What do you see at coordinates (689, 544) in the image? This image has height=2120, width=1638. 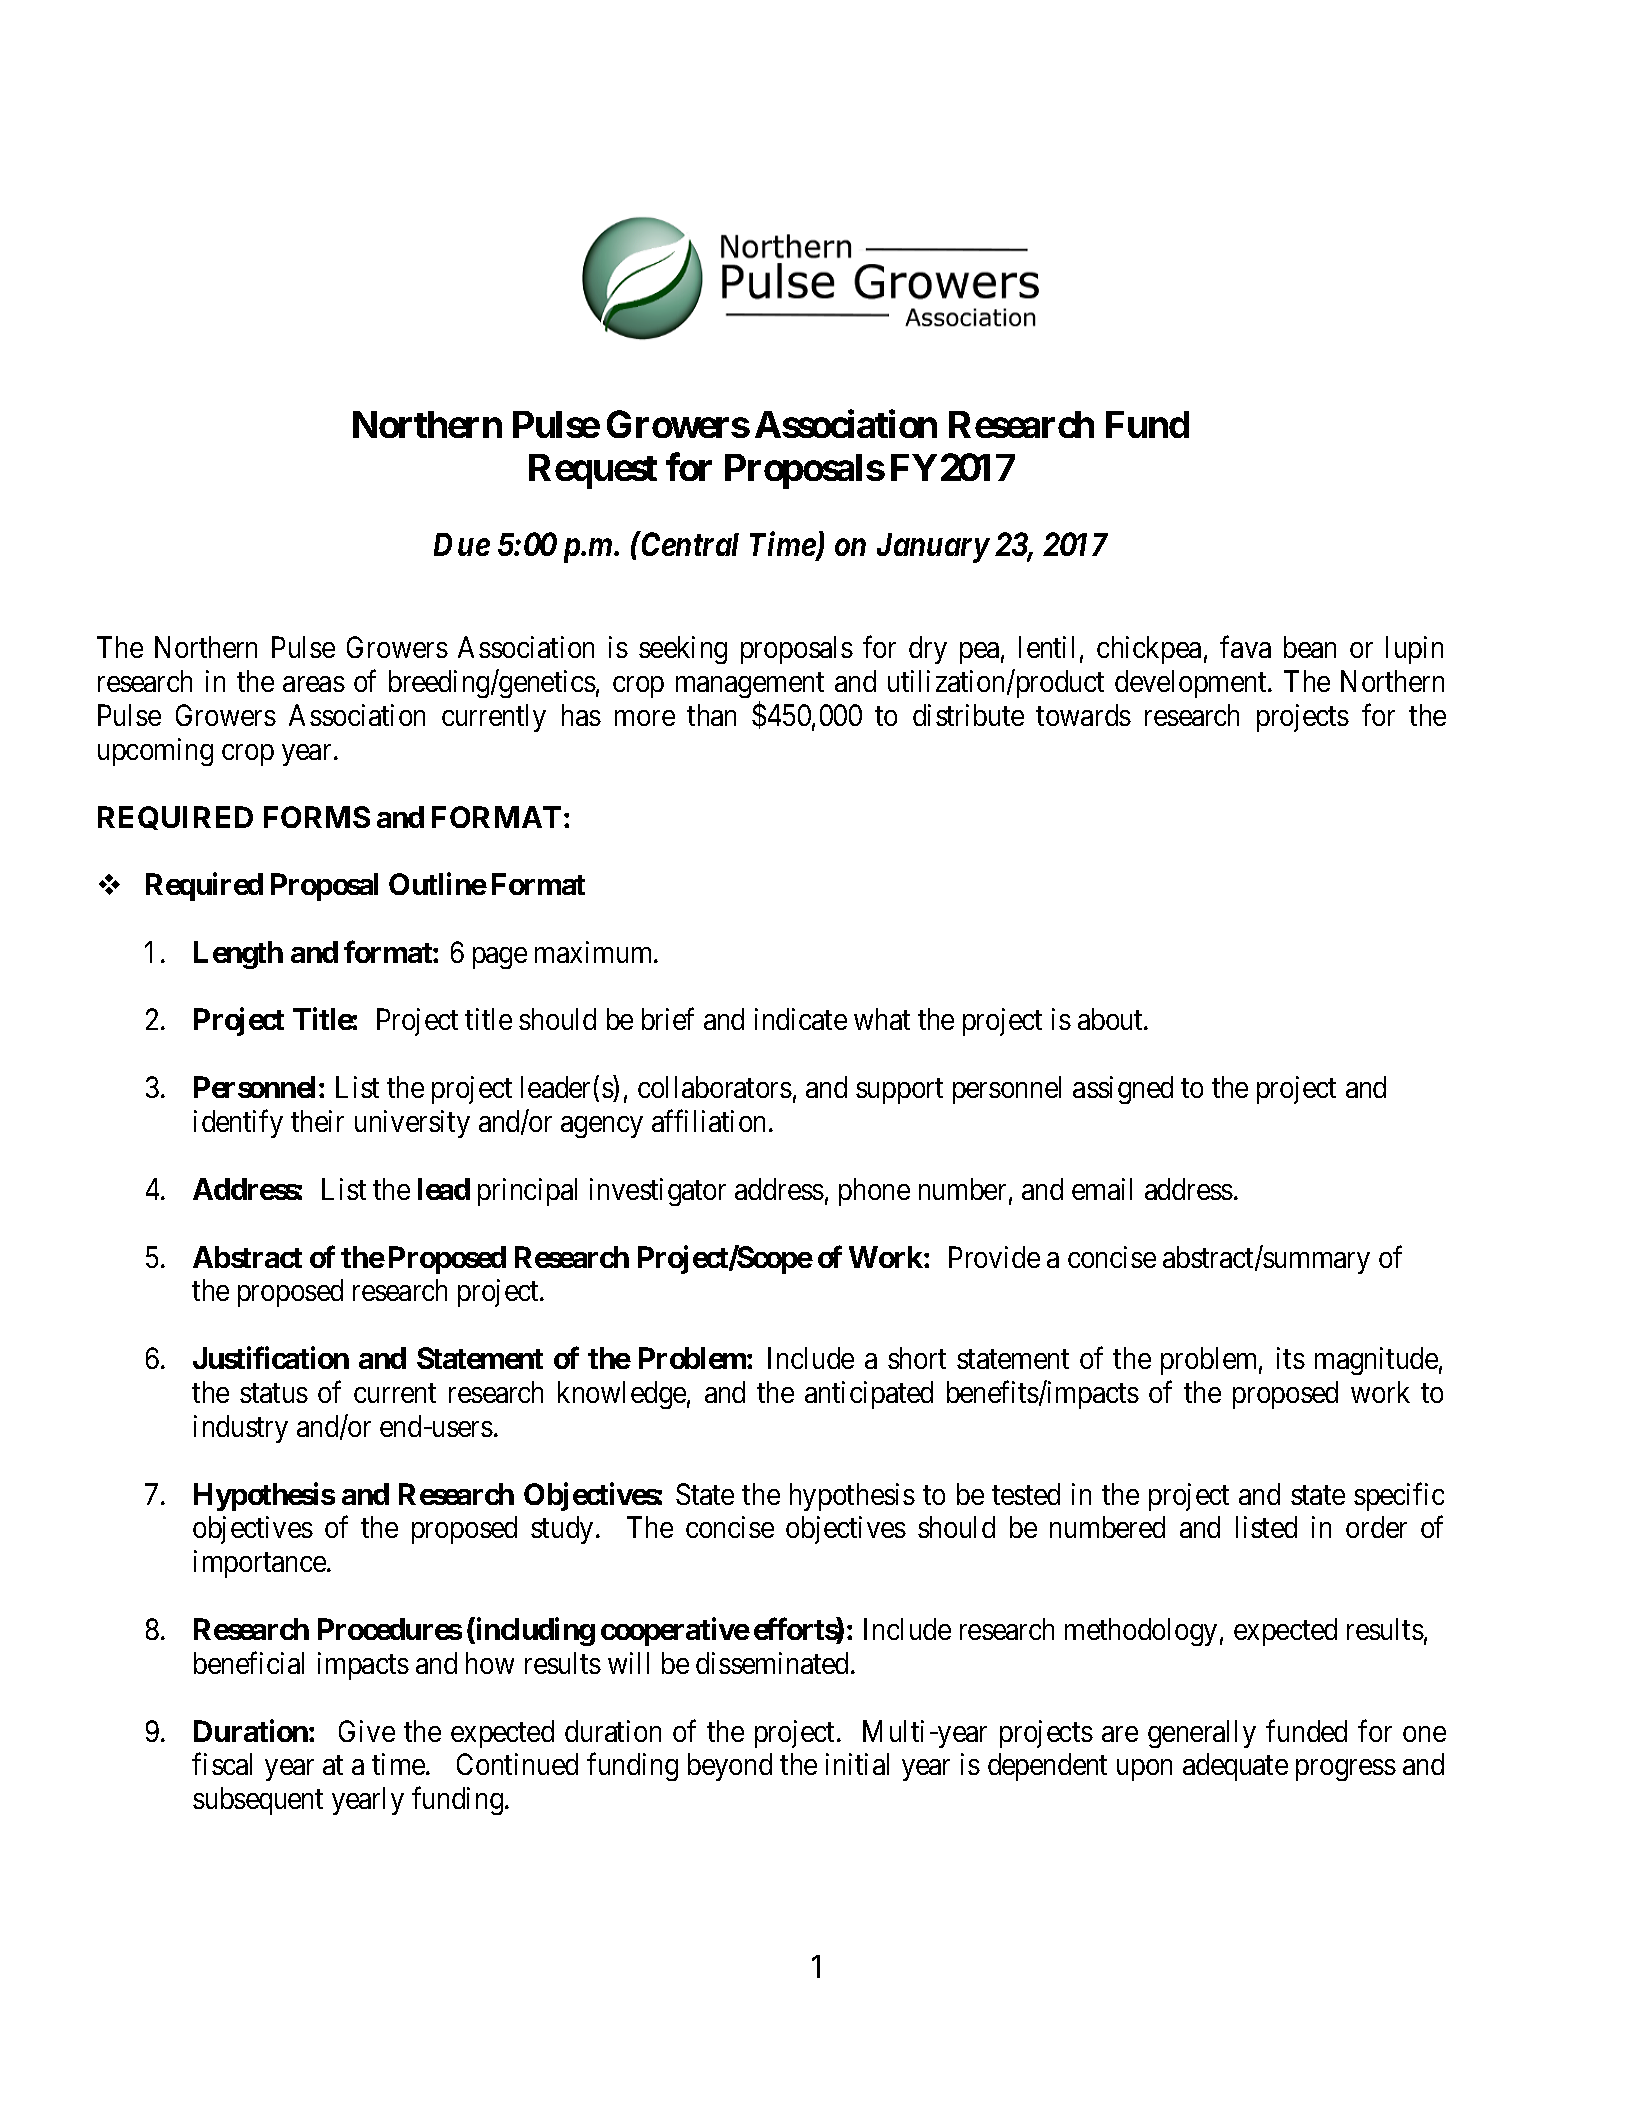 I see `Central` at bounding box center [689, 544].
